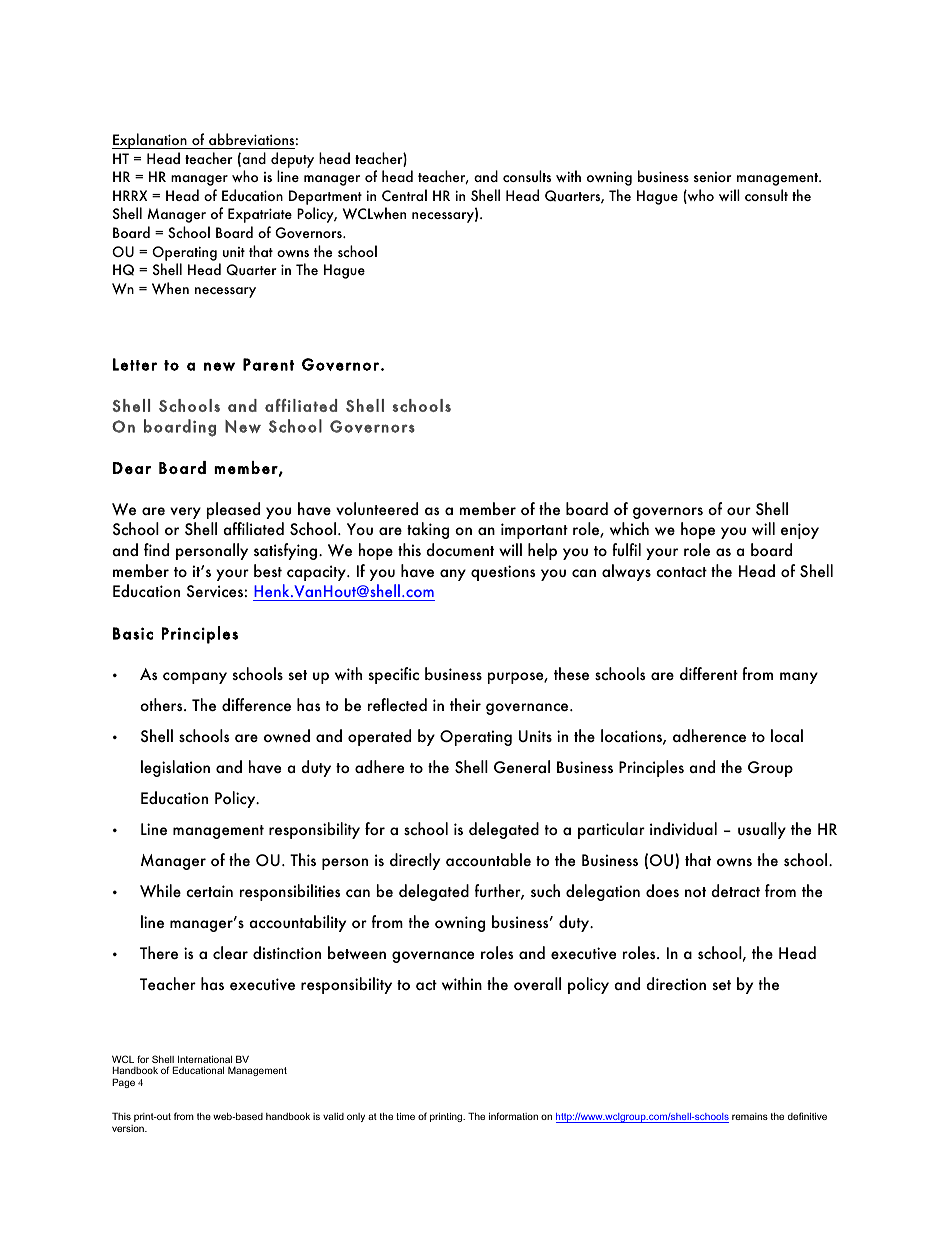 This screenshot has width=952, height=1233. What do you see at coordinates (404, 195) in the screenshot?
I see `Central` at bounding box center [404, 195].
